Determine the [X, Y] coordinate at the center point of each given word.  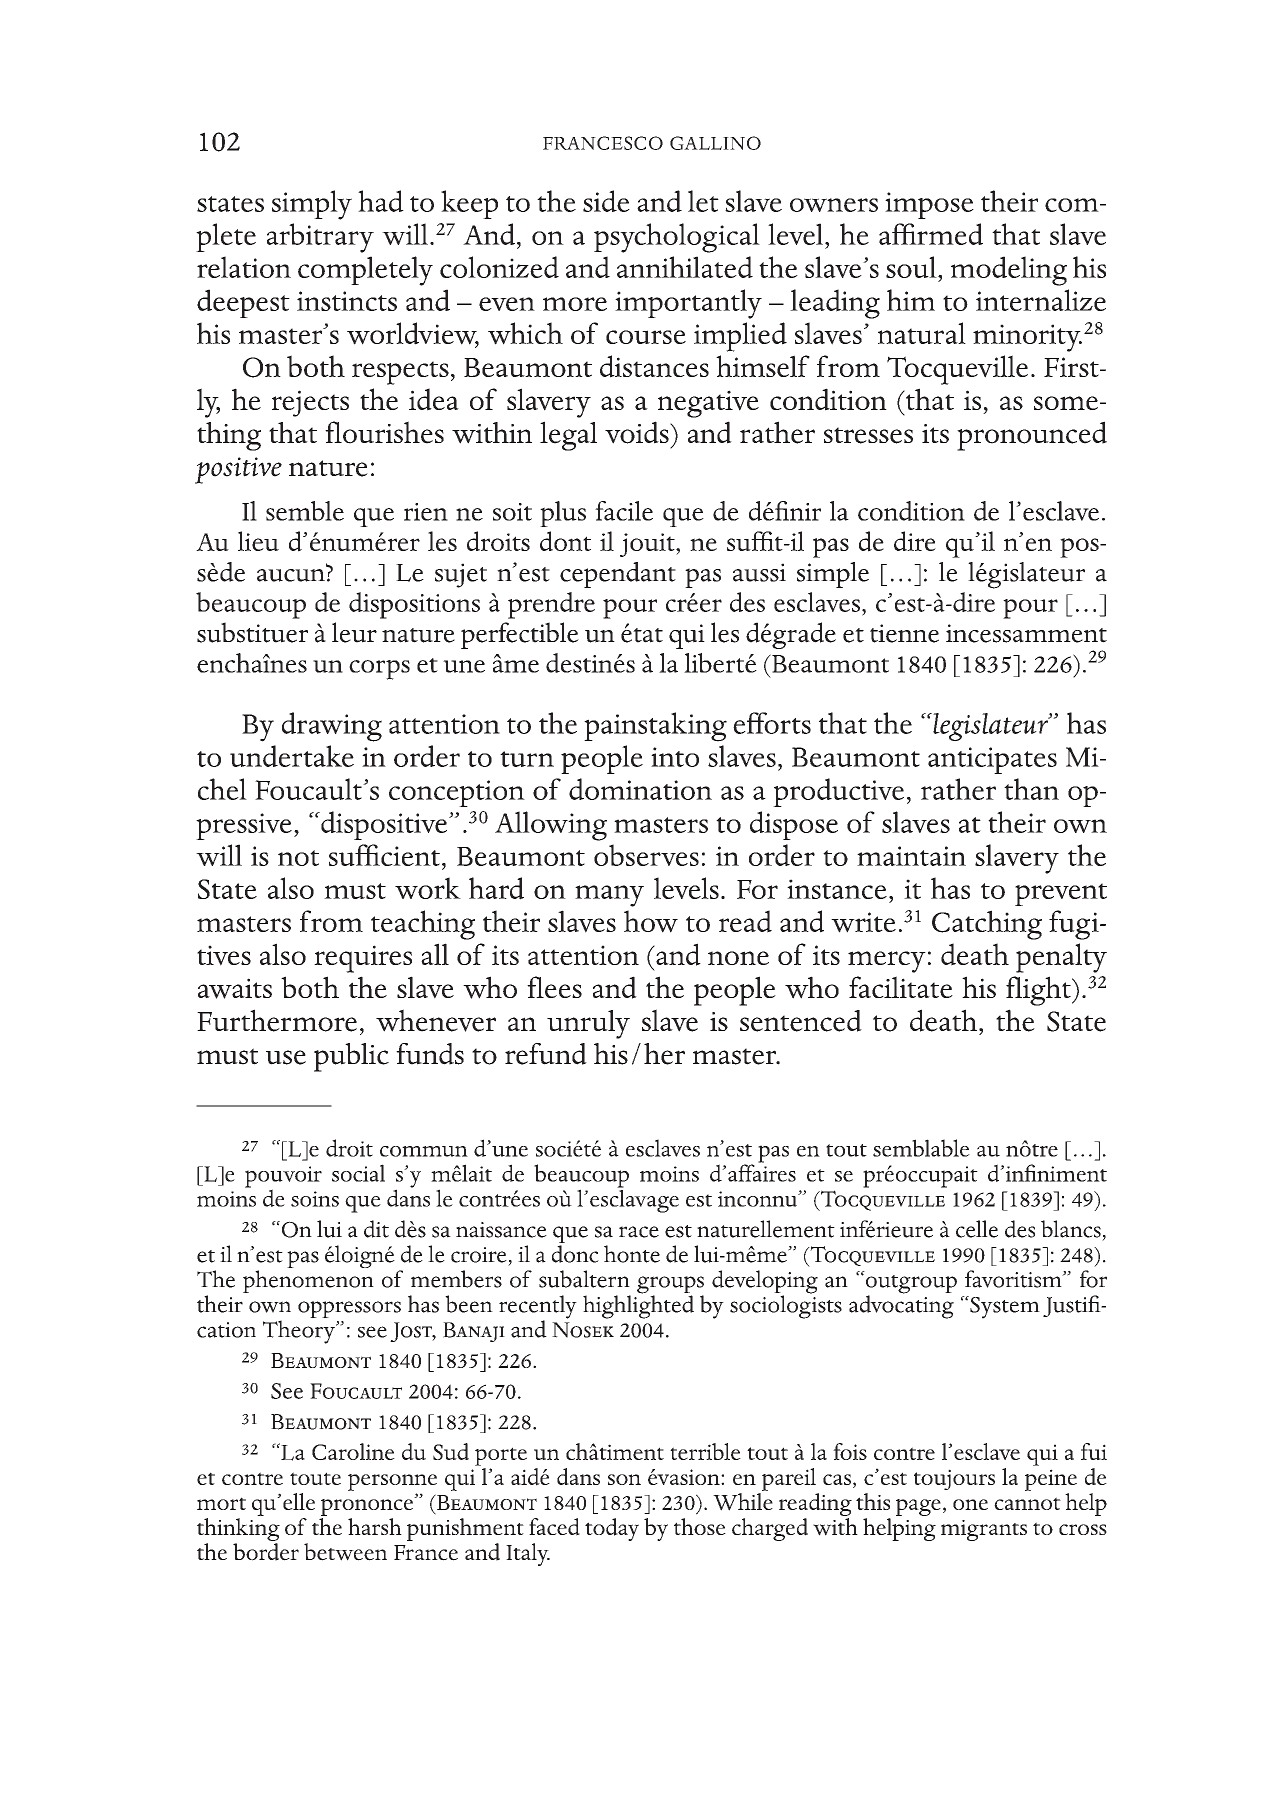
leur [354, 632]
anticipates [992, 760]
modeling [1009, 271]
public [351, 1057]
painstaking [655, 727]
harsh [375, 1526]
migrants [984, 1530]
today [612, 1529]
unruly [588, 1024]
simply [312, 205]
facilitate [901, 987]
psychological [677, 238]
